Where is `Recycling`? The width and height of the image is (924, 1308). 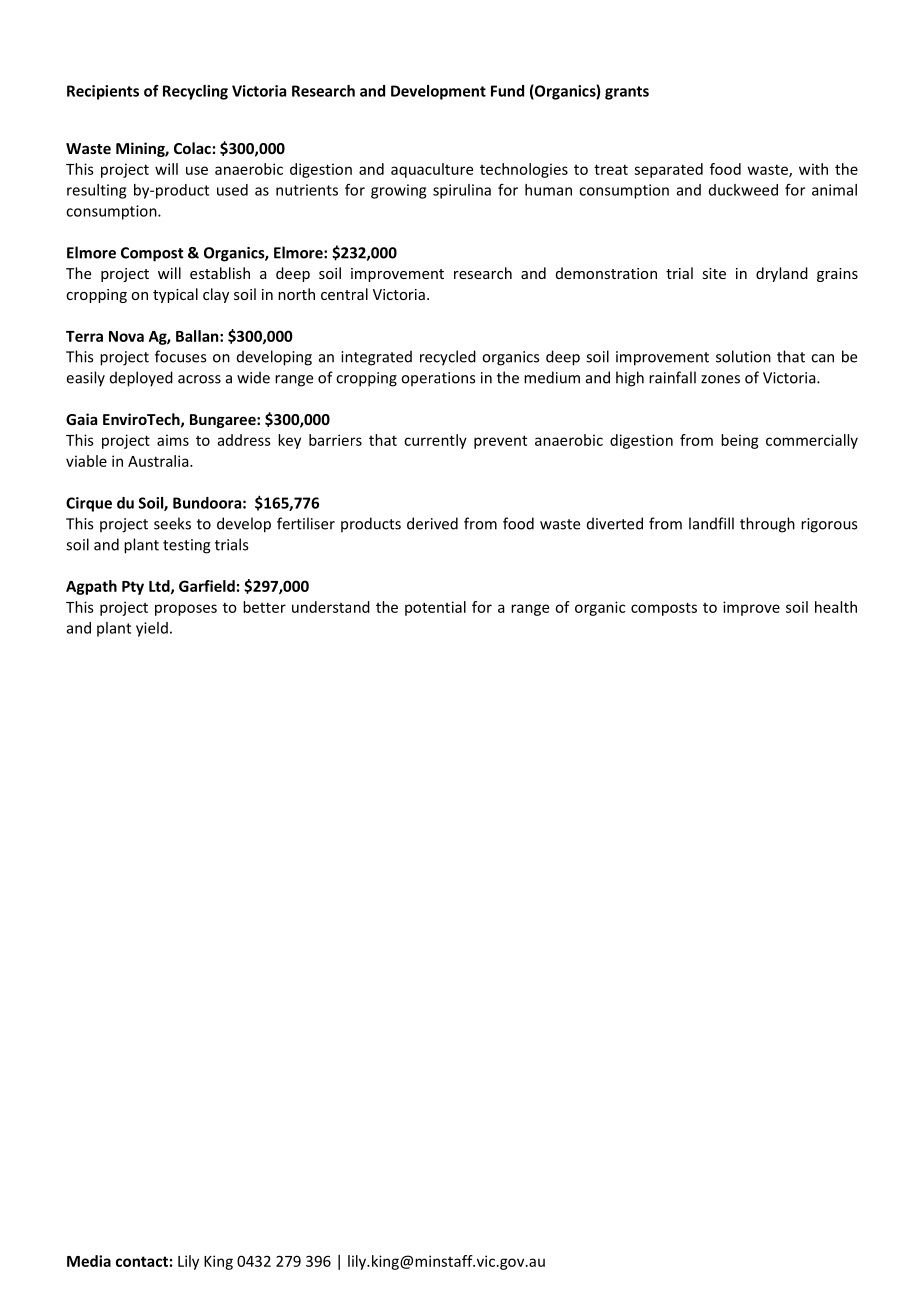
Recycling is located at coordinates (195, 92).
